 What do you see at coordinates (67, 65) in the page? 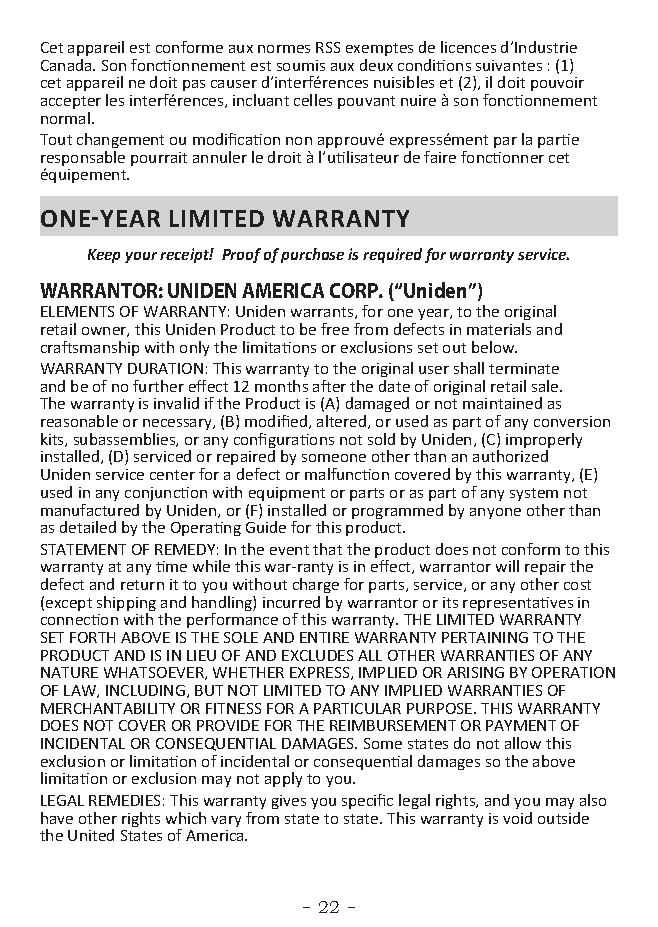
I see `Canada` at bounding box center [67, 65].
